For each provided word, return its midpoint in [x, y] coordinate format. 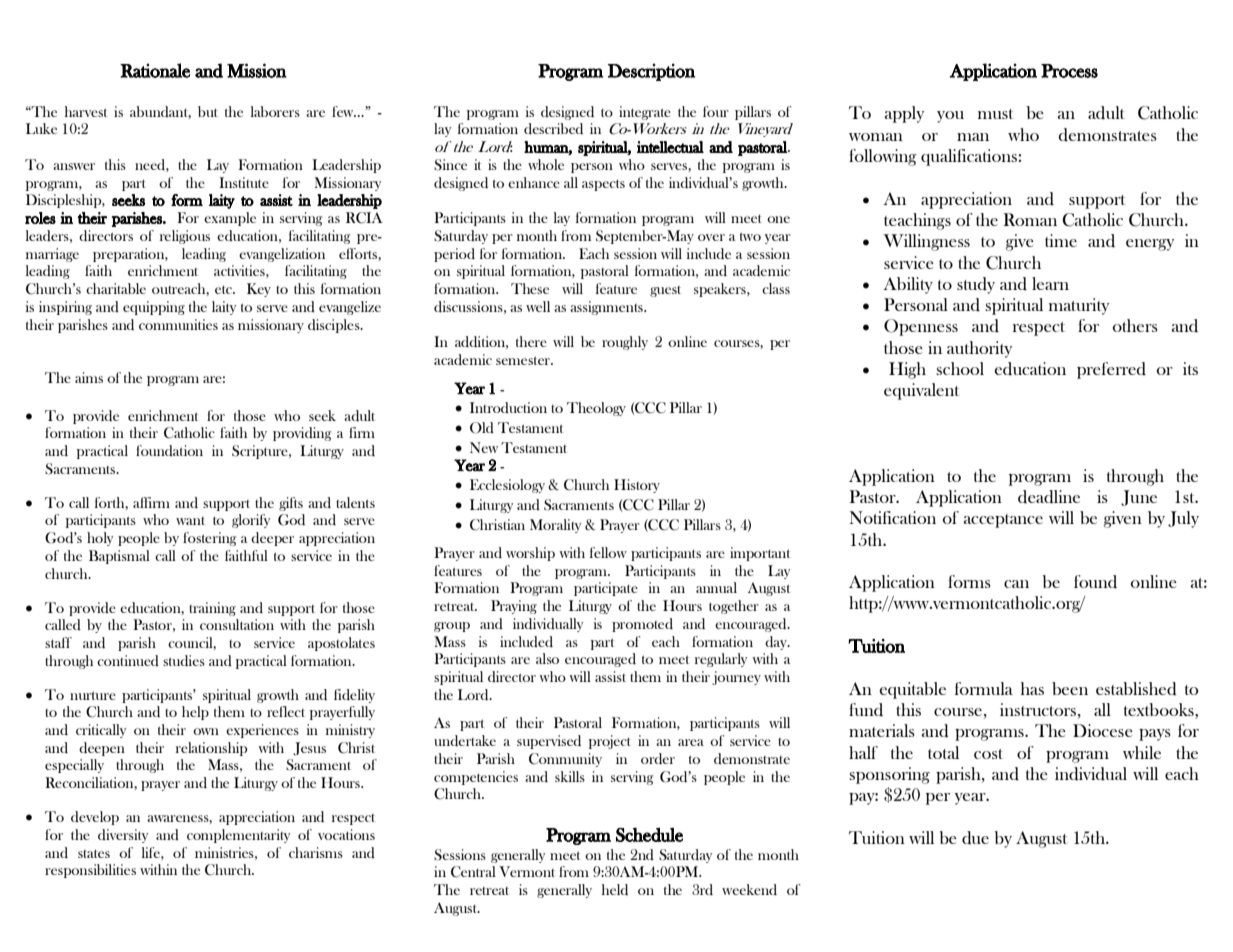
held [615, 889]
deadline [1049, 497]
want [190, 521]
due [975, 838]
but [208, 111]
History [637, 486]
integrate [645, 113]
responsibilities [90, 871]
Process [1069, 71]
